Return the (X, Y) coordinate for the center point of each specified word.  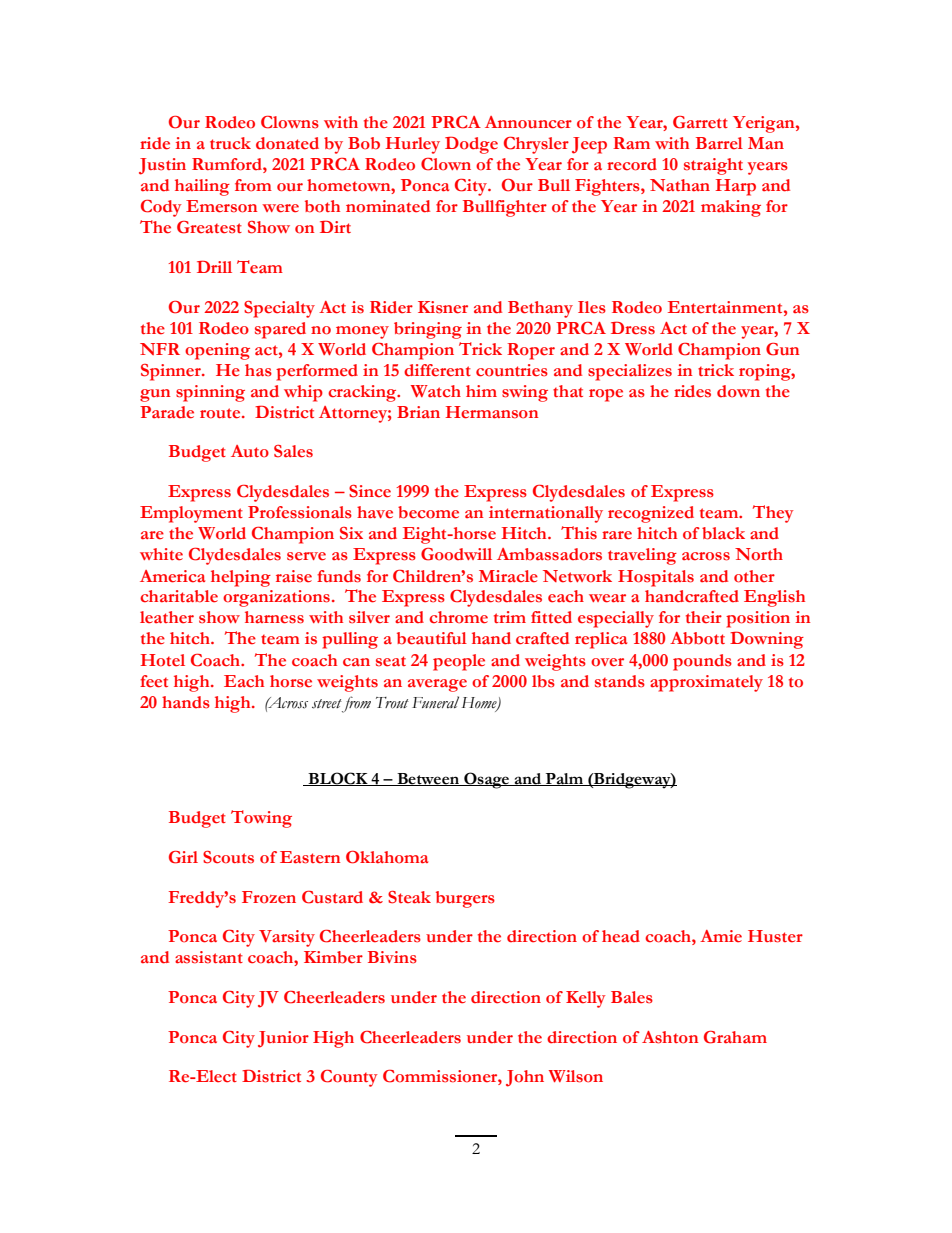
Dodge (471, 145)
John (525, 1078)
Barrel (719, 143)
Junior (283, 1039)
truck (230, 143)
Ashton (670, 1037)
